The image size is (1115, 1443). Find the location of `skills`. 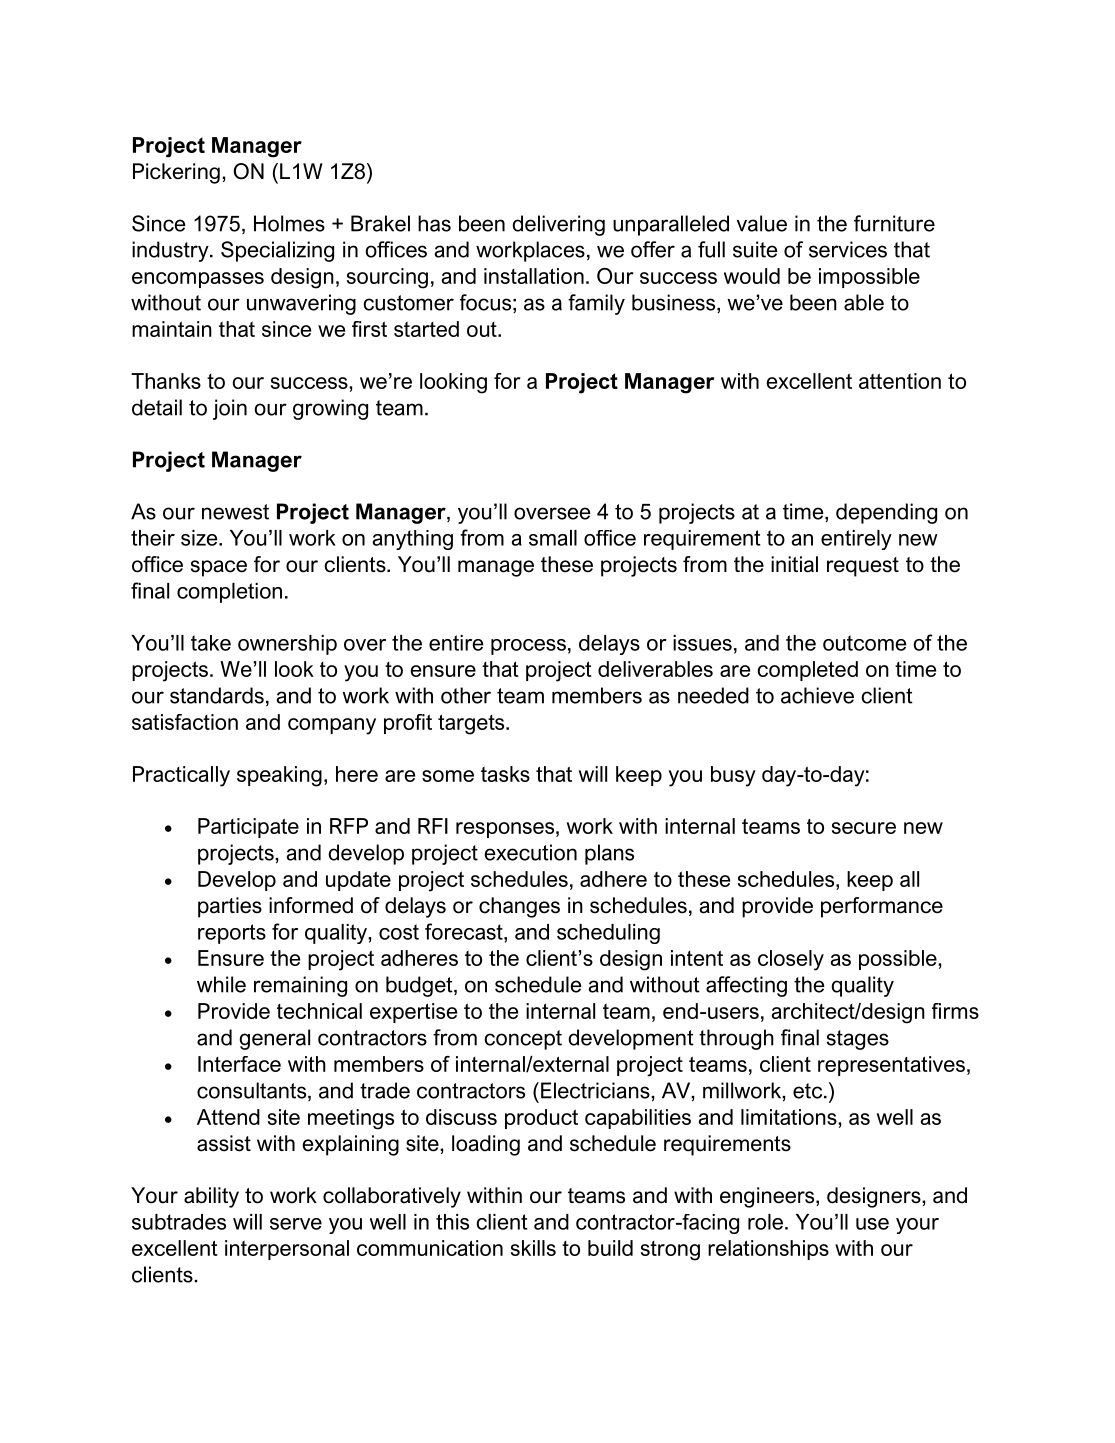

skills is located at coordinates (533, 1248).
